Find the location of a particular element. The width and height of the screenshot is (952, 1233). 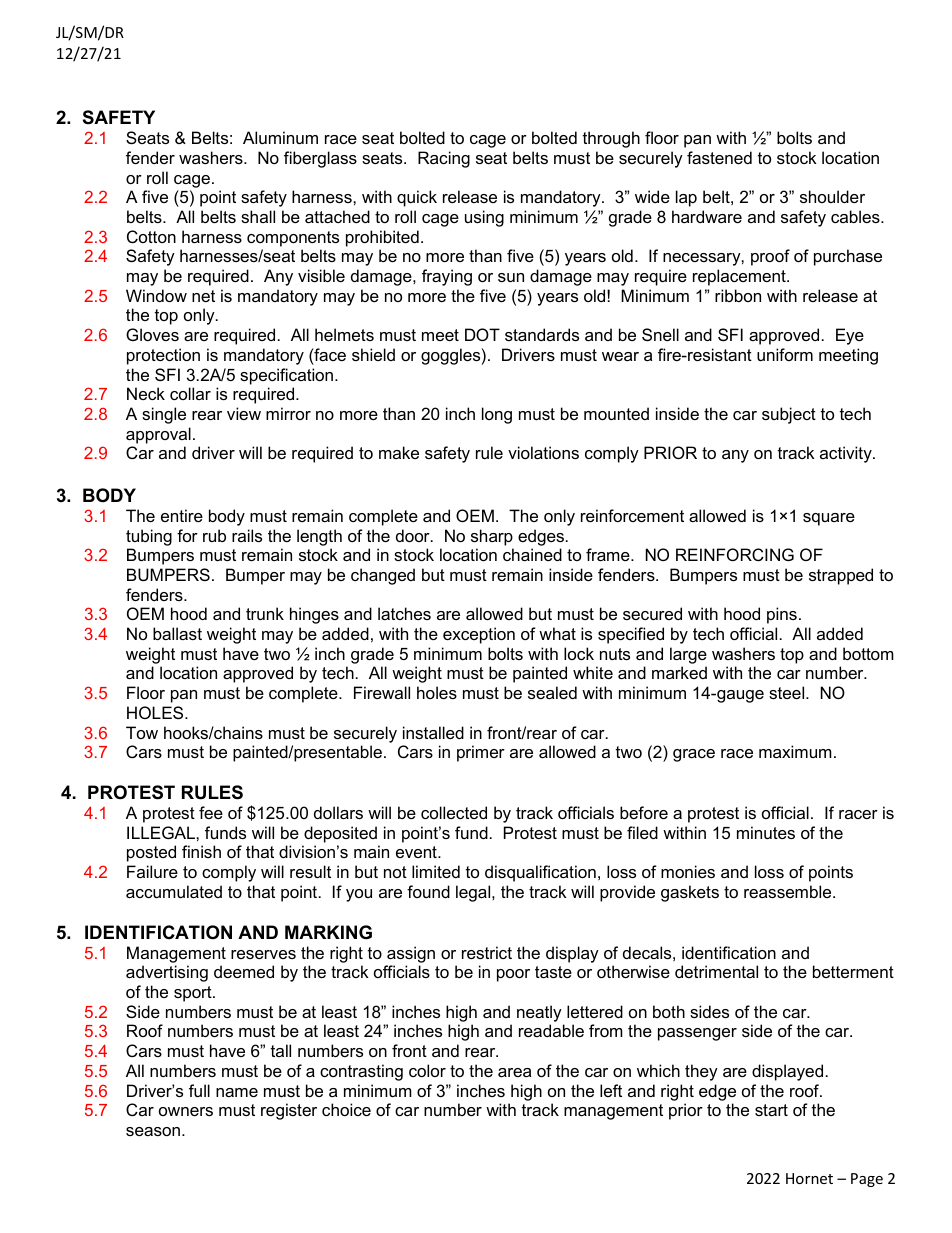

exception is located at coordinates (479, 635).
